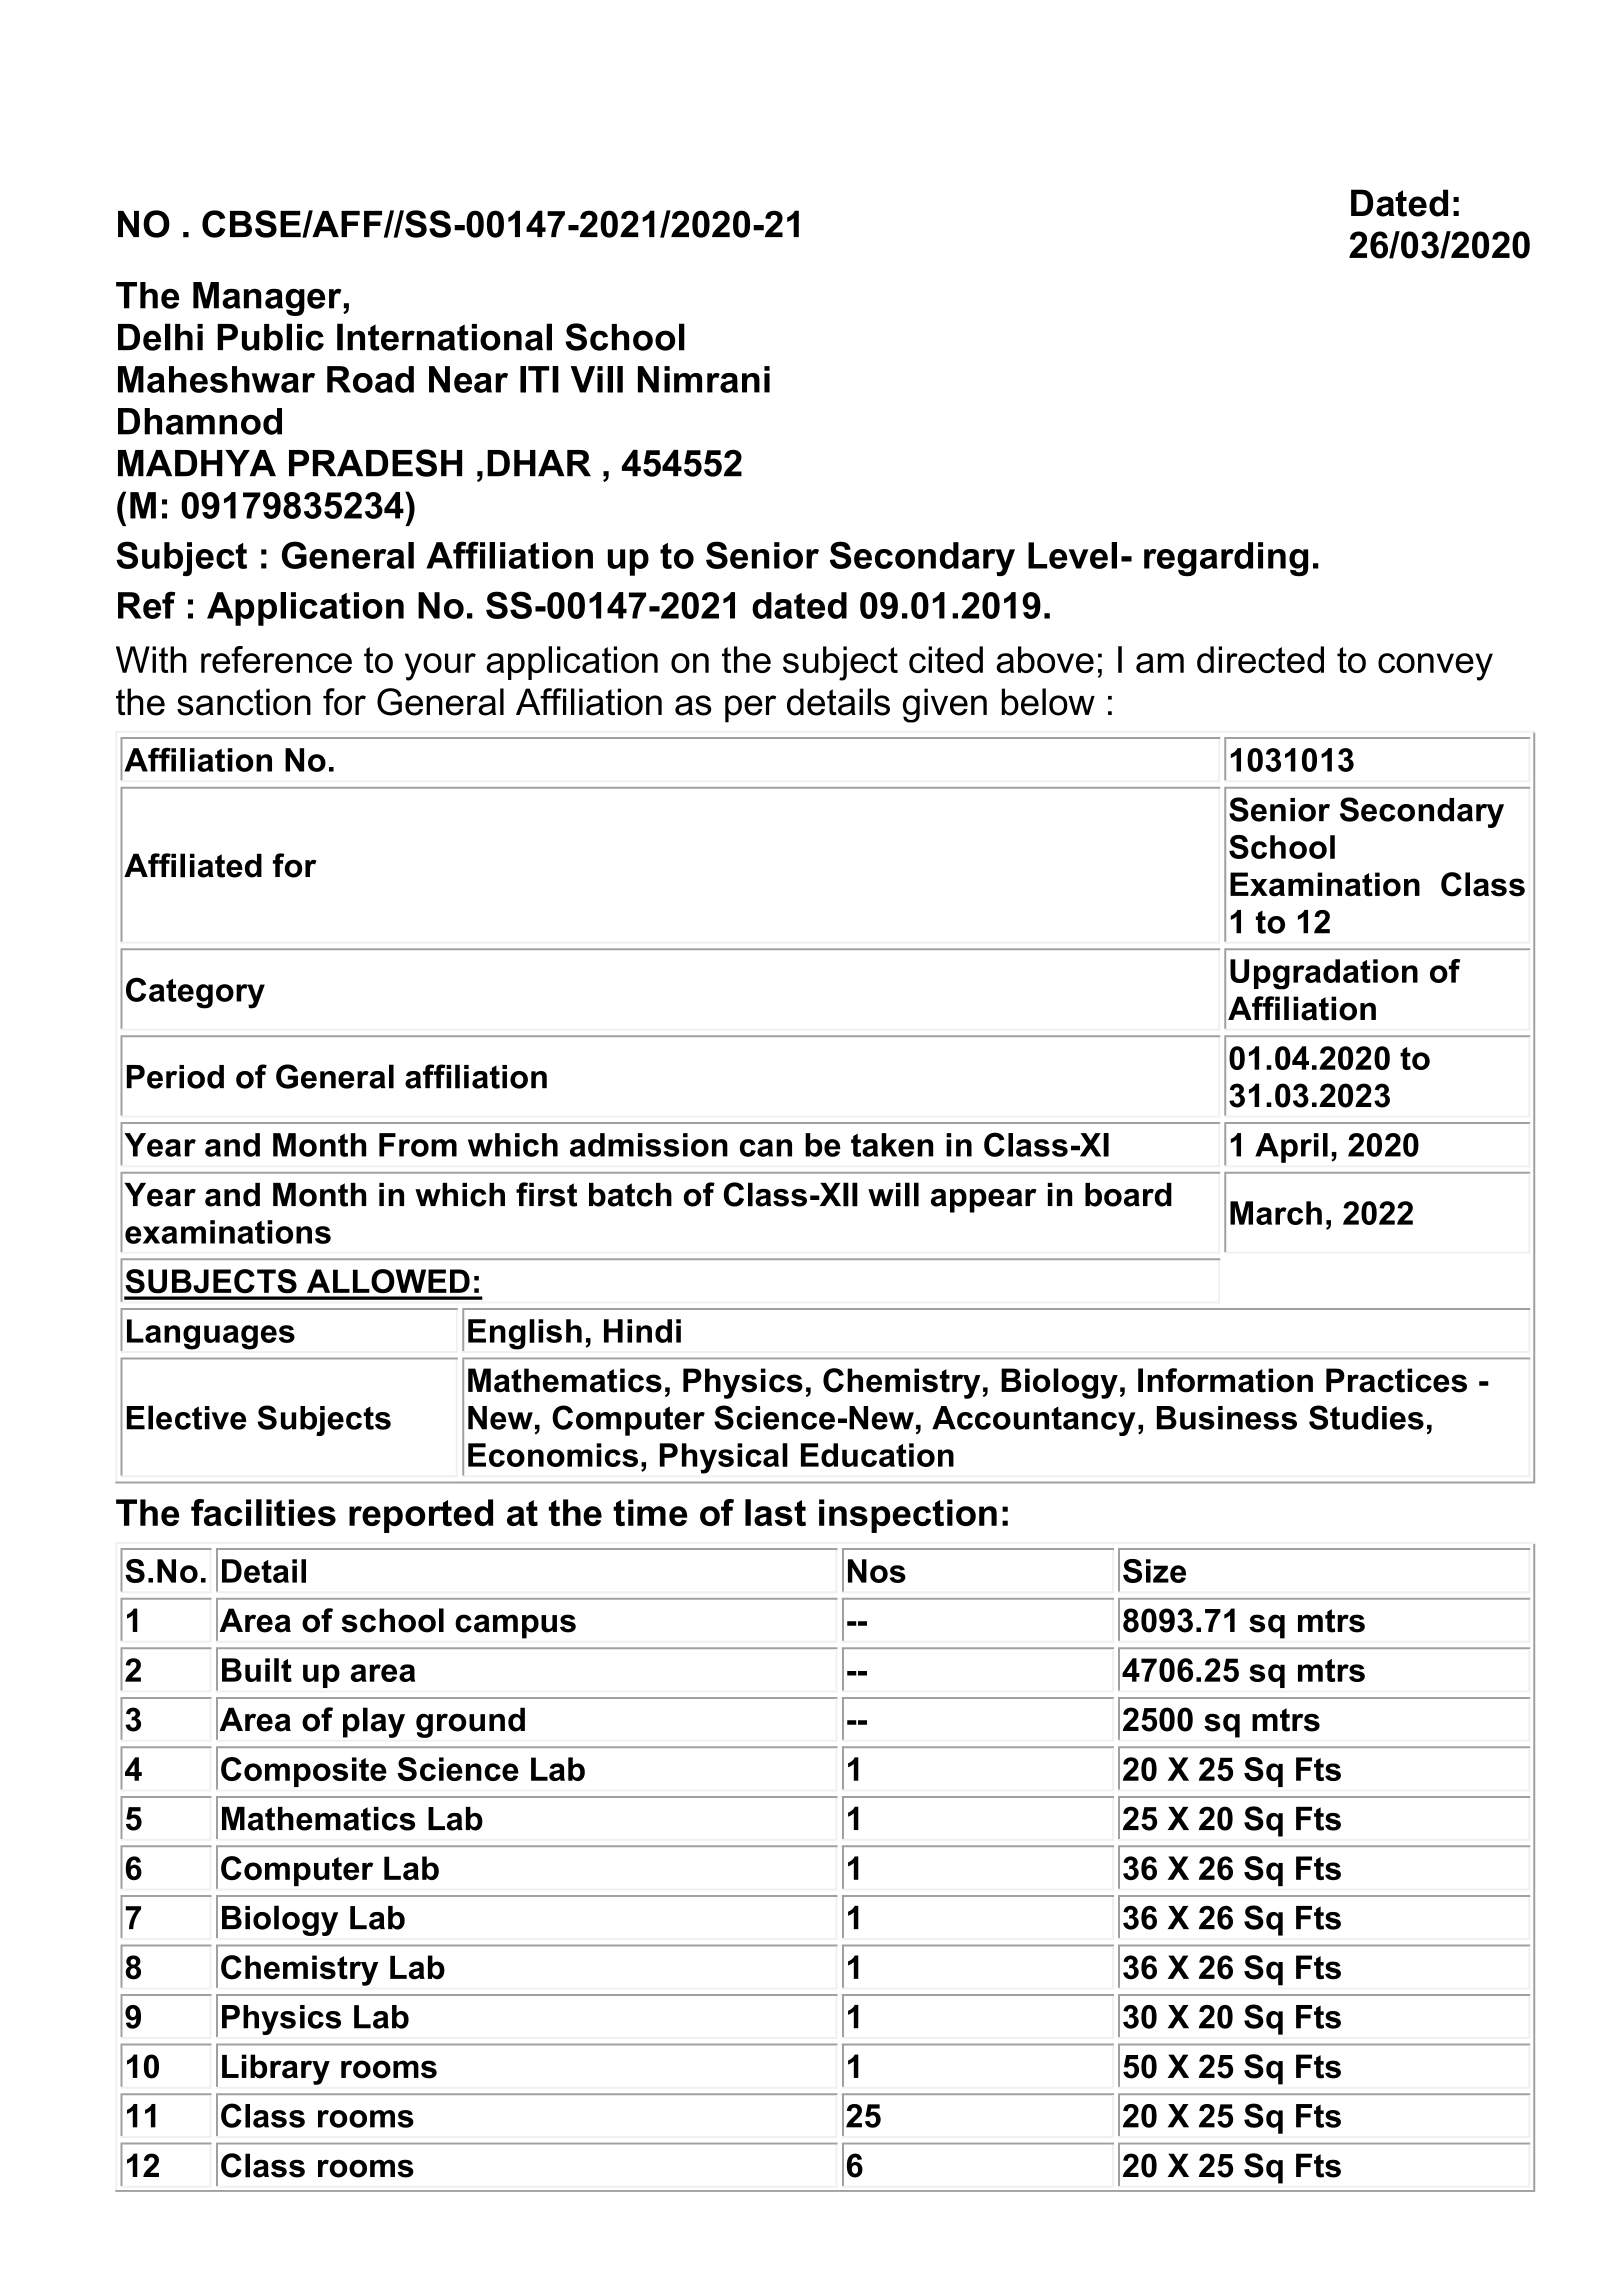 The image size is (1612, 2279). What do you see at coordinates (1260, 659) in the screenshot?
I see `directed` at bounding box center [1260, 659].
